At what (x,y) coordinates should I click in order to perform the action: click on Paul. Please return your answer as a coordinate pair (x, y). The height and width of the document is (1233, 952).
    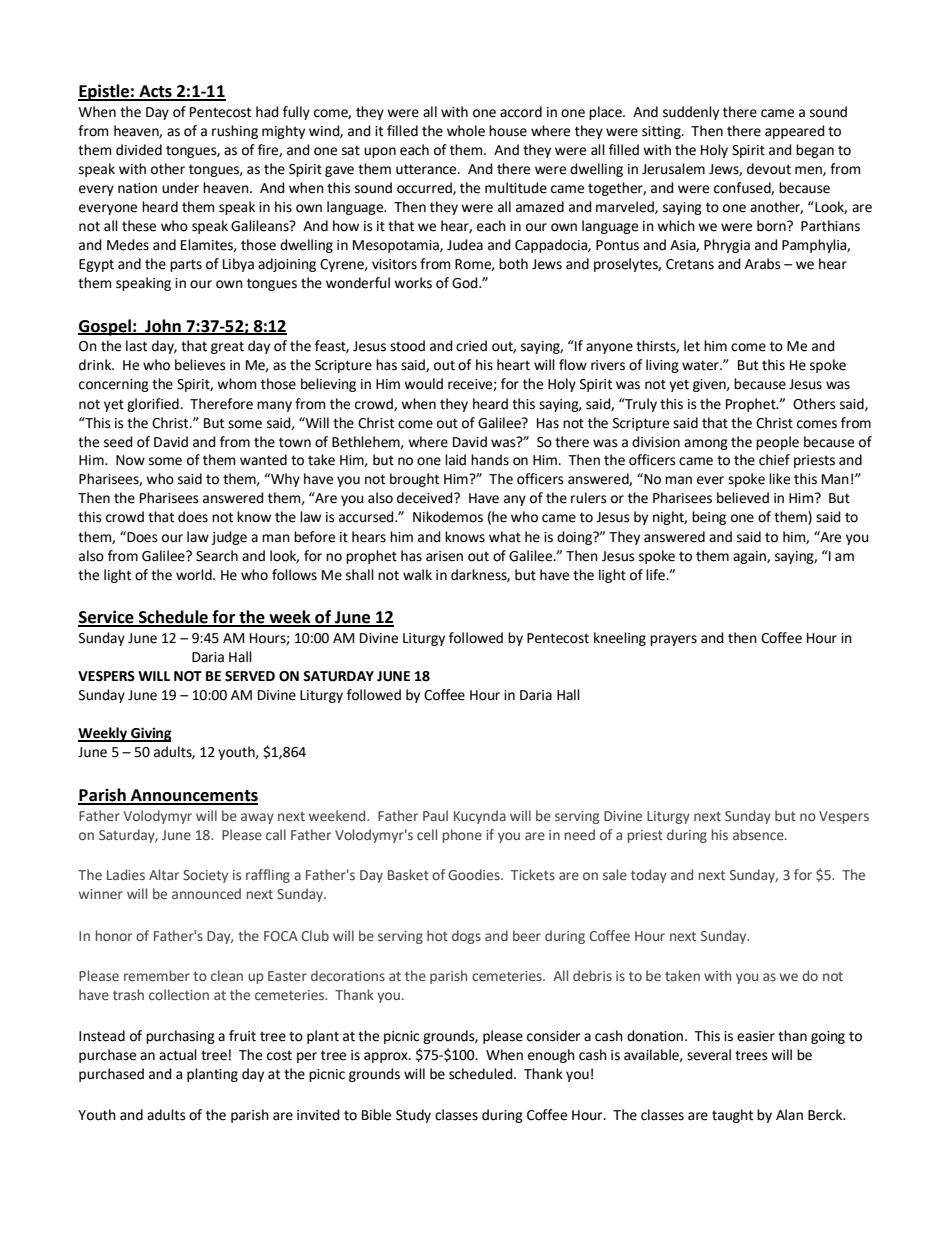
    Looking at the image, I should click on (435, 815).
